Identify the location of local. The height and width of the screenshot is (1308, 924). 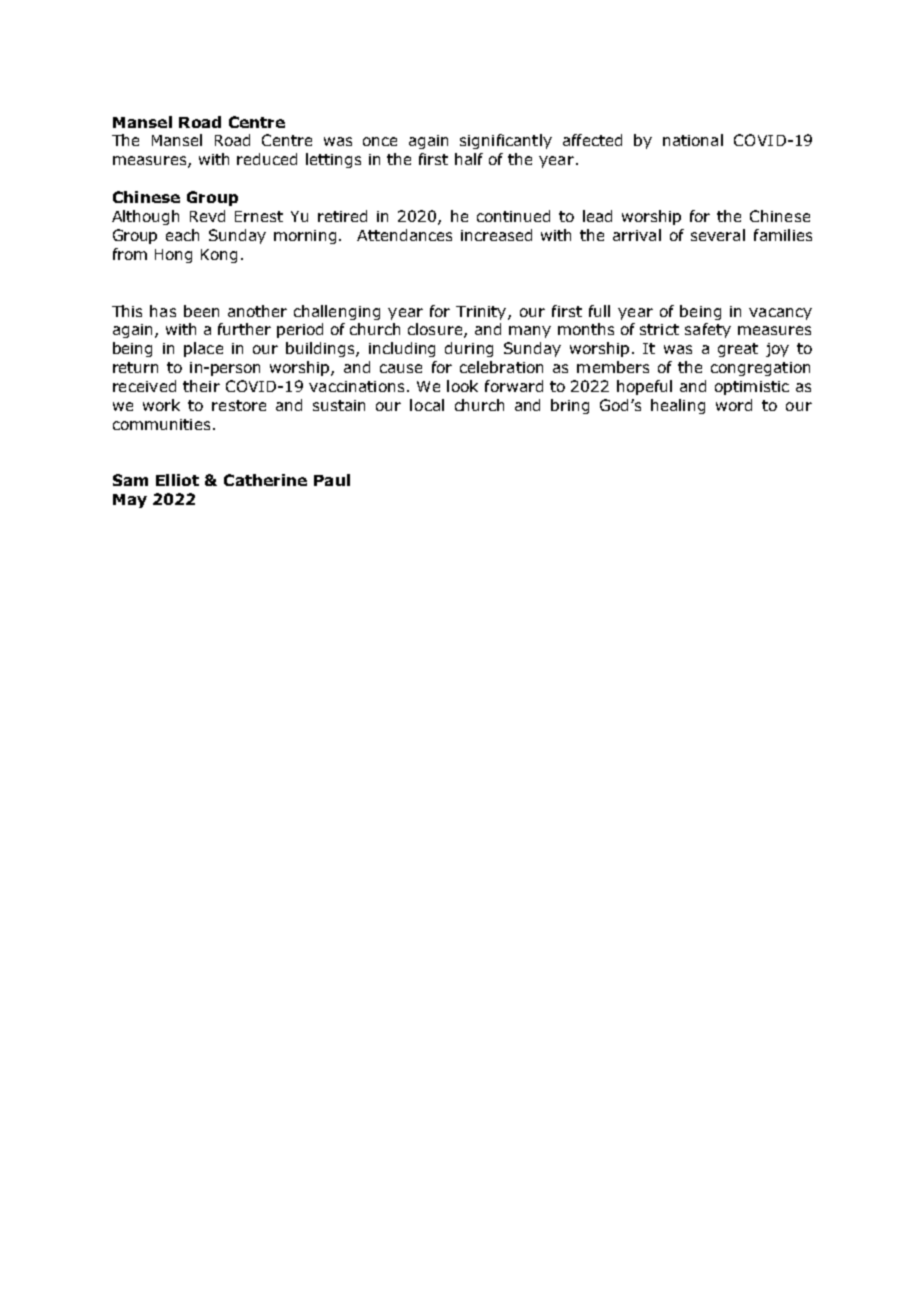
(427, 405).
